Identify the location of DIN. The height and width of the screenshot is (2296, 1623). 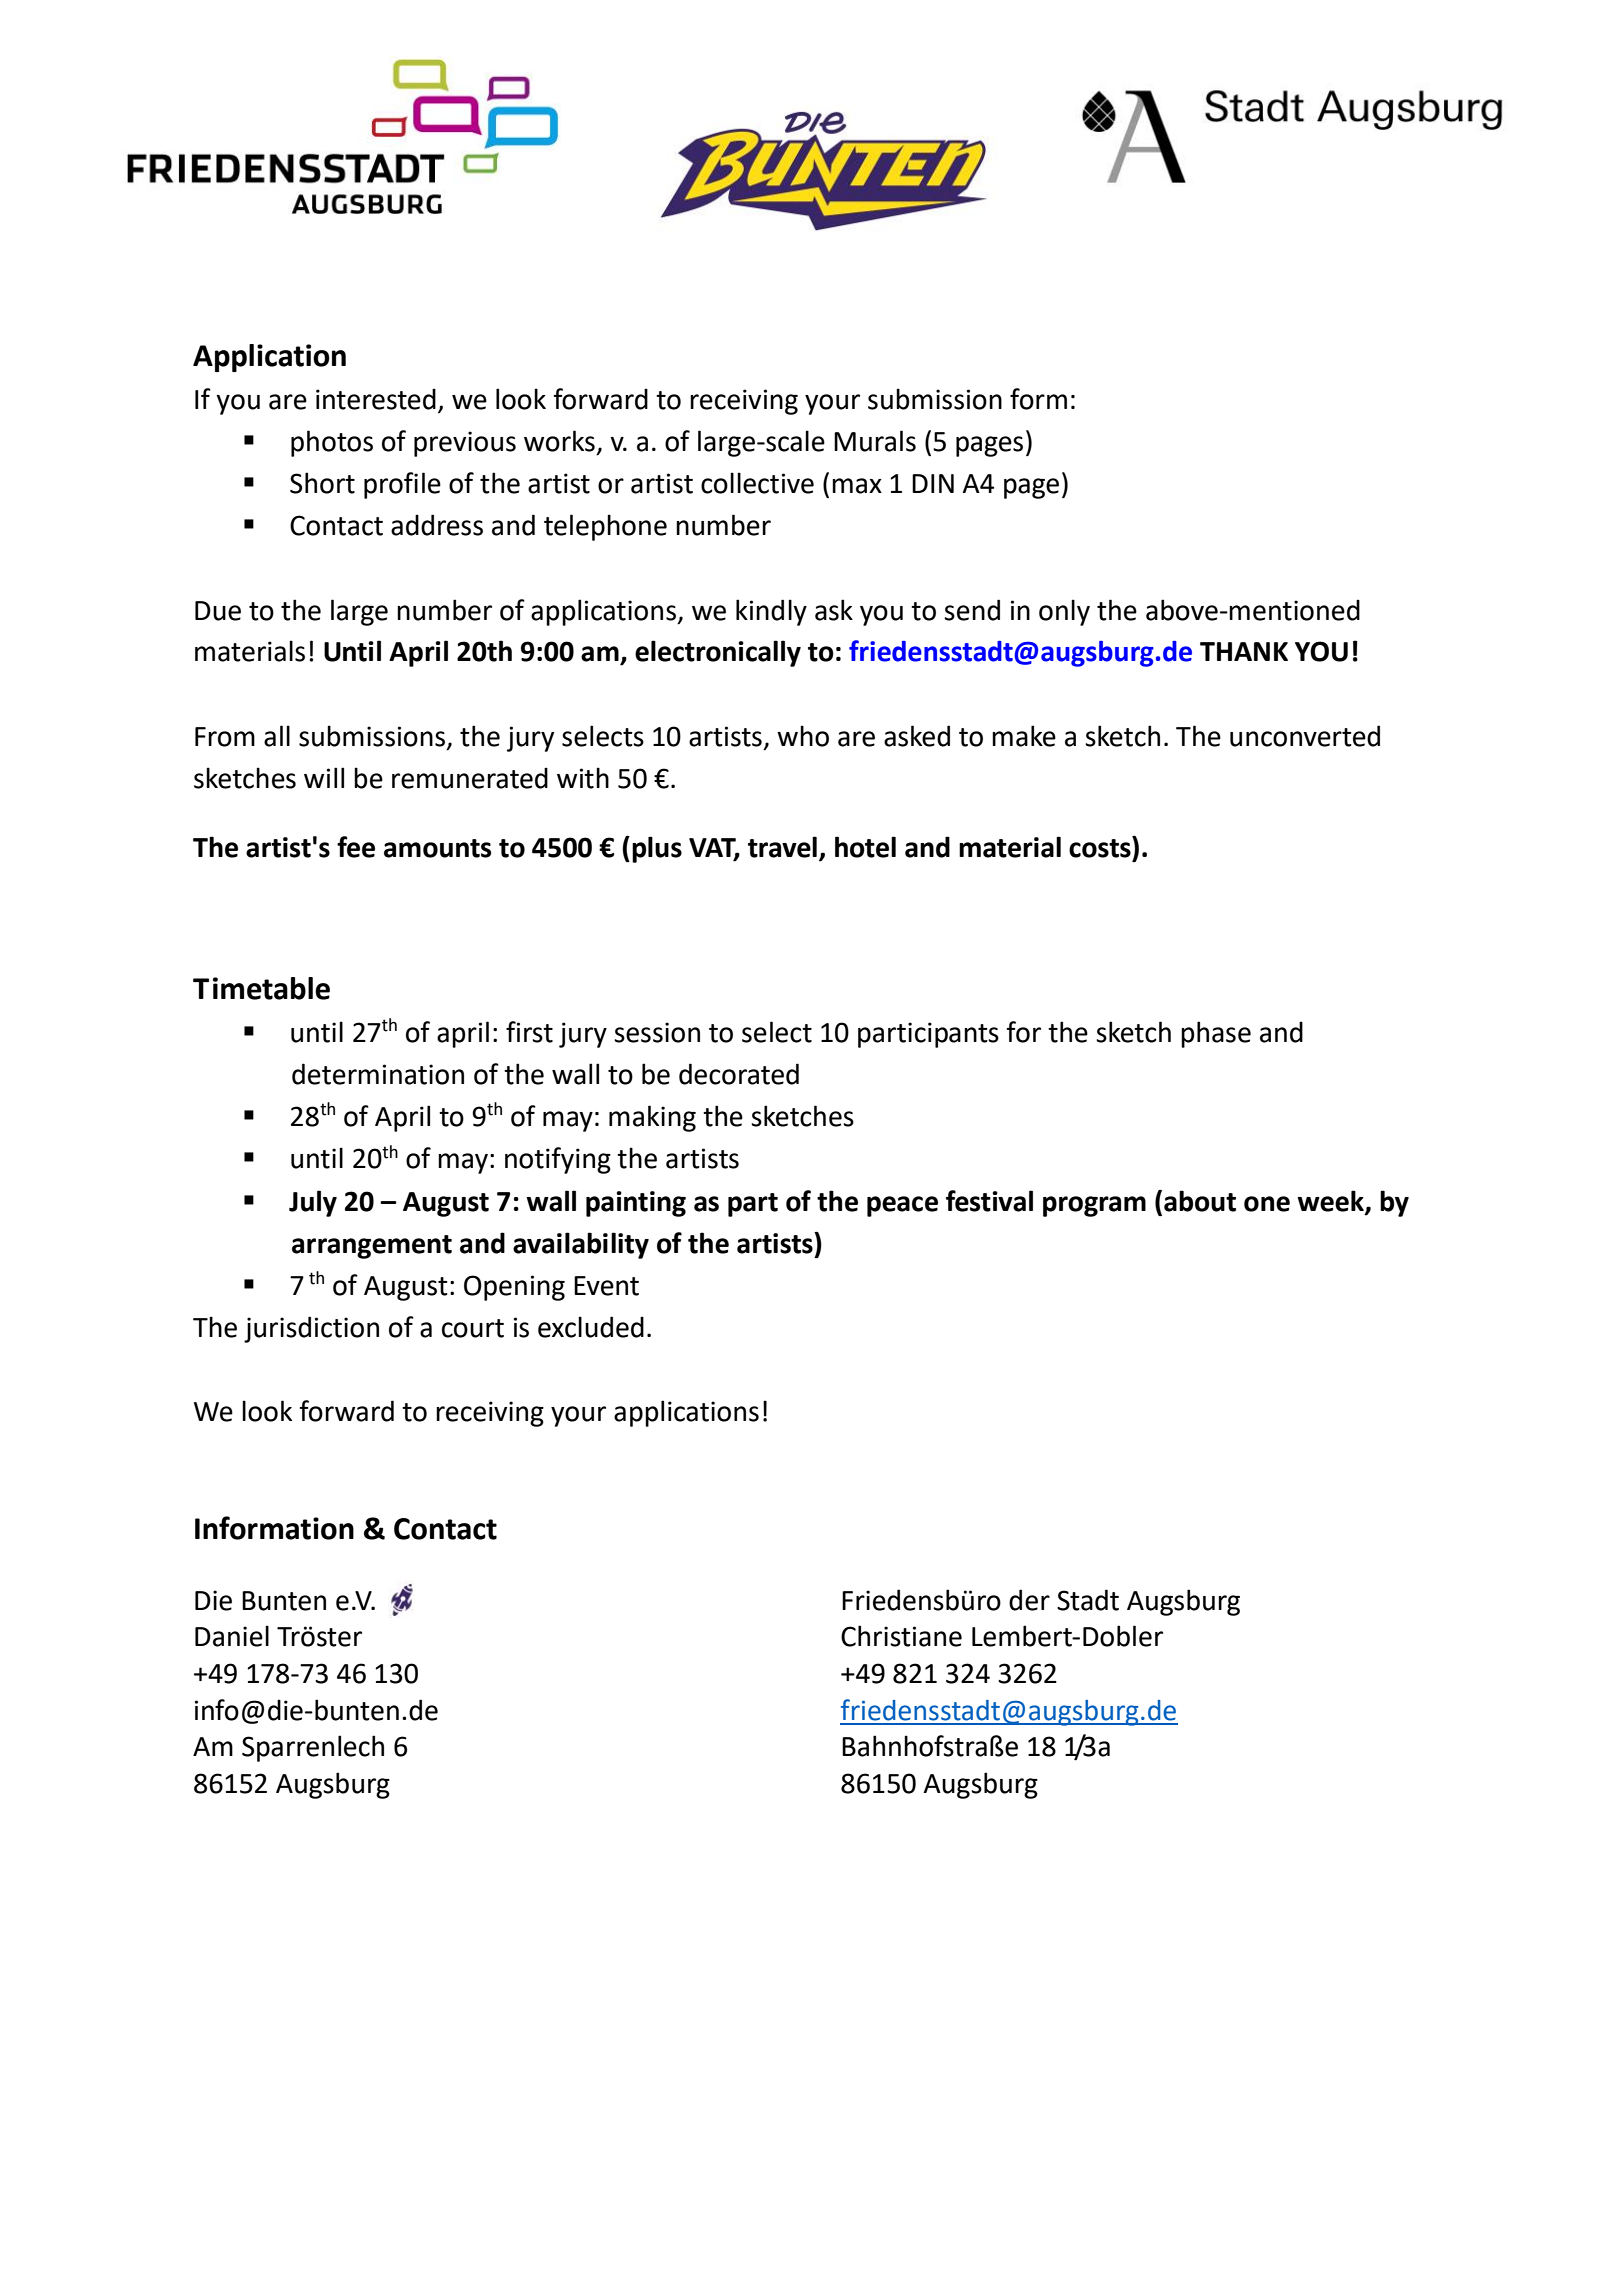
(933, 483).
